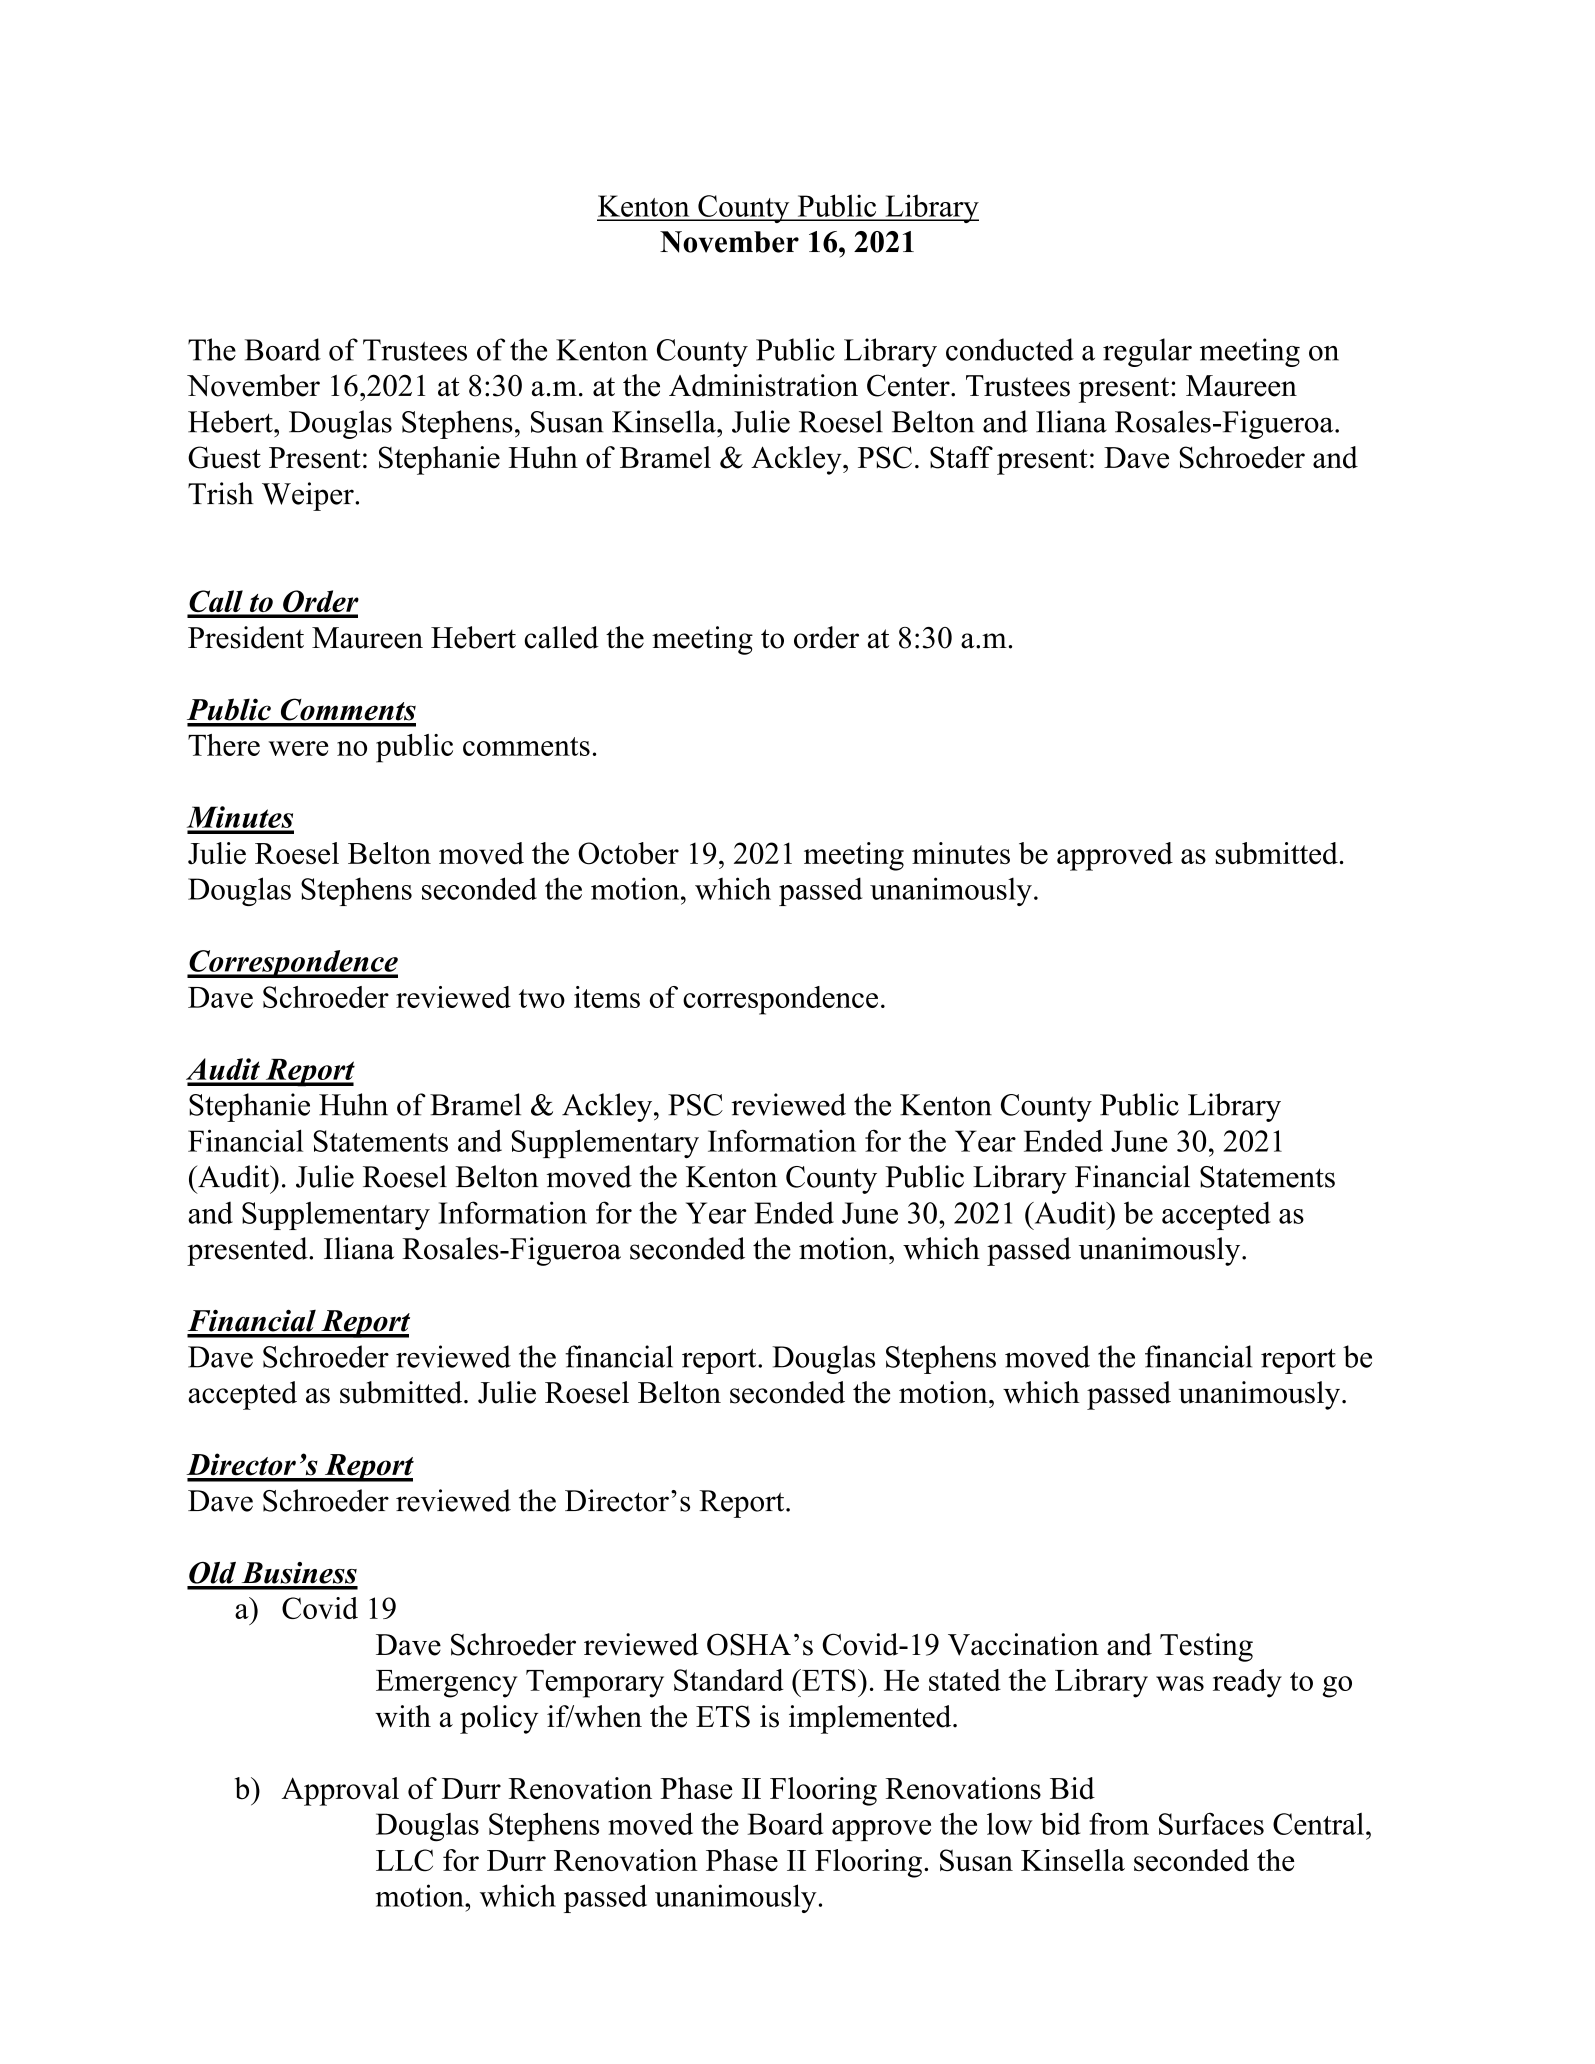 This page has height=2064, width=1595. What do you see at coordinates (403, 1716) in the page?
I see `with` at bounding box center [403, 1716].
